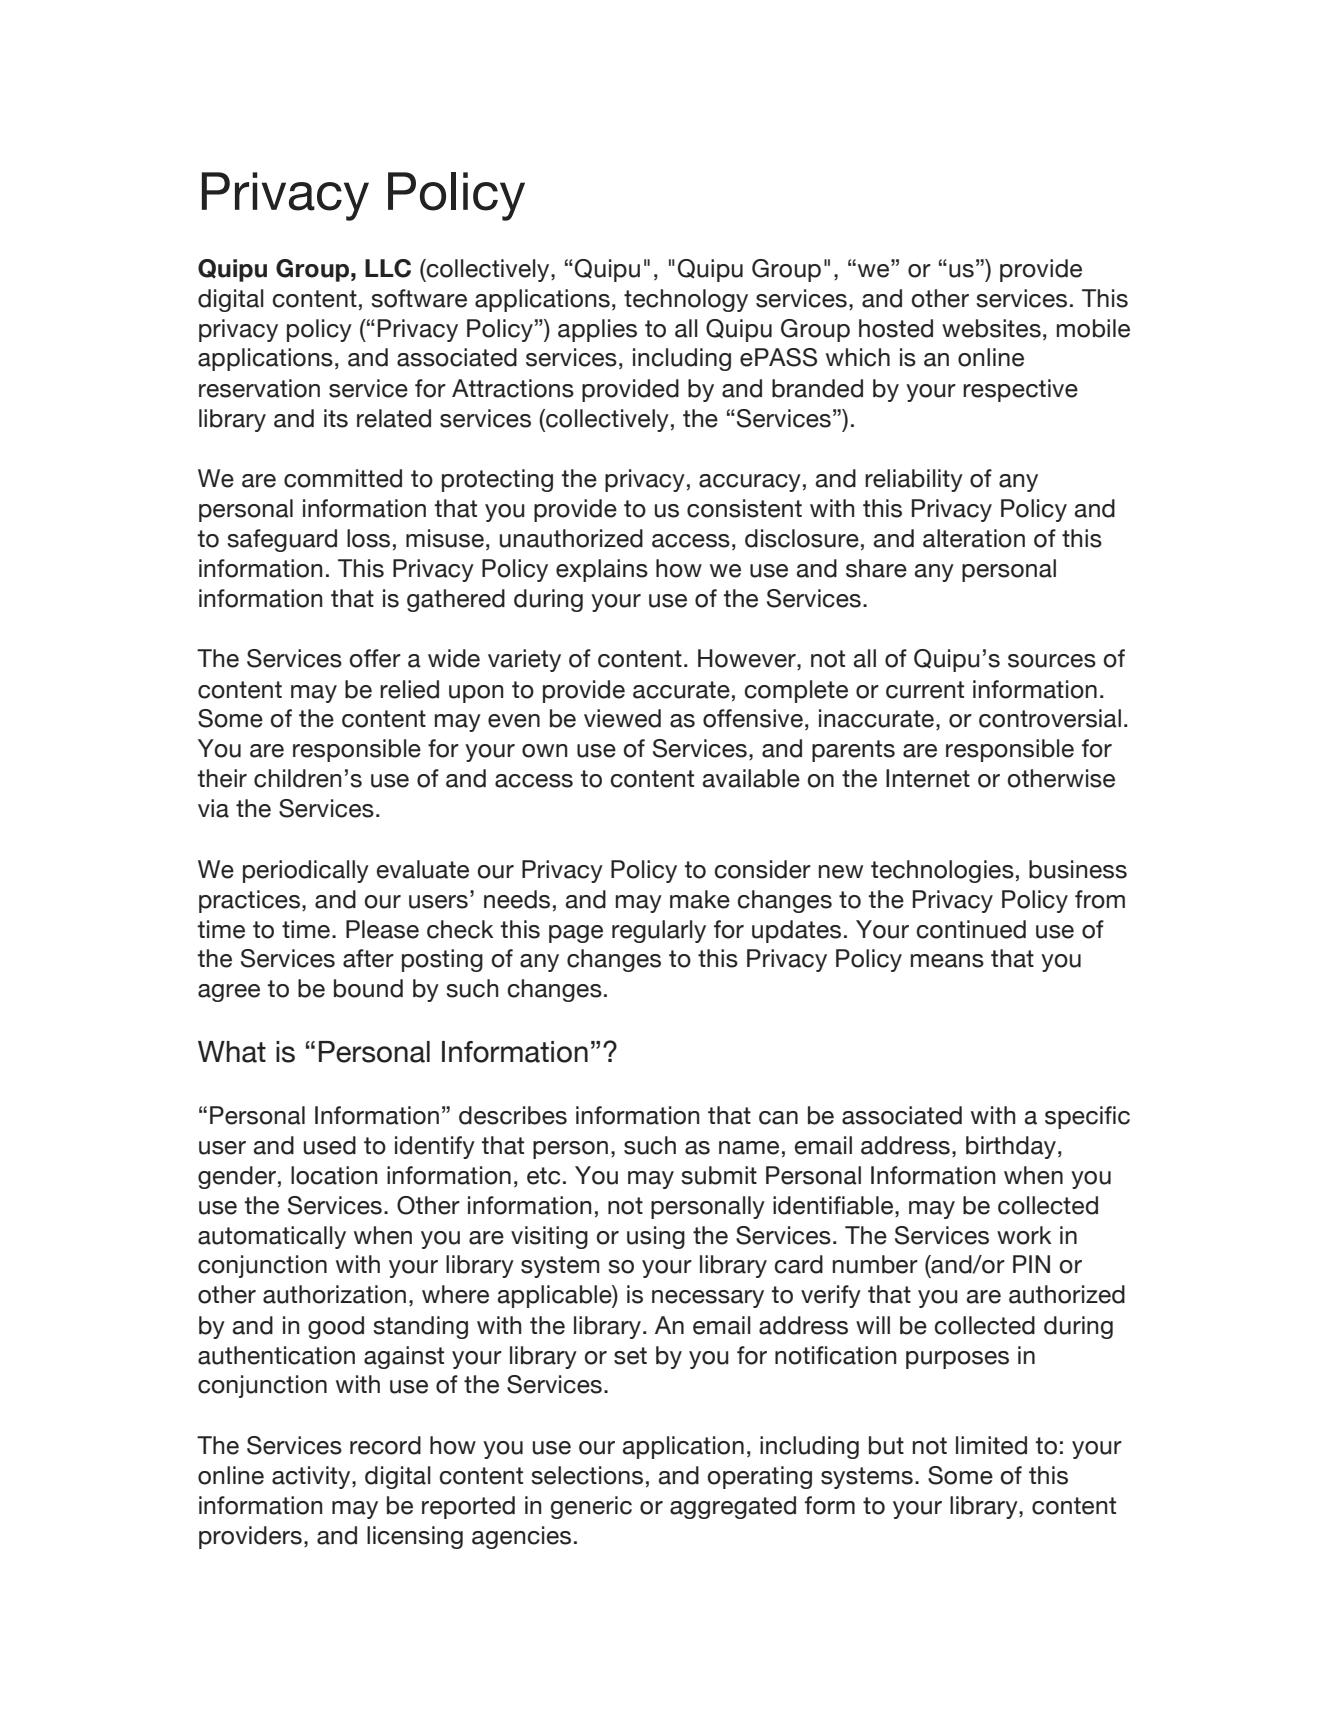 Image resolution: width=1336 pixels, height=1729 pixels. Describe the element at coordinates (971, 929) in the screenshot. I see `continued` at that location.
